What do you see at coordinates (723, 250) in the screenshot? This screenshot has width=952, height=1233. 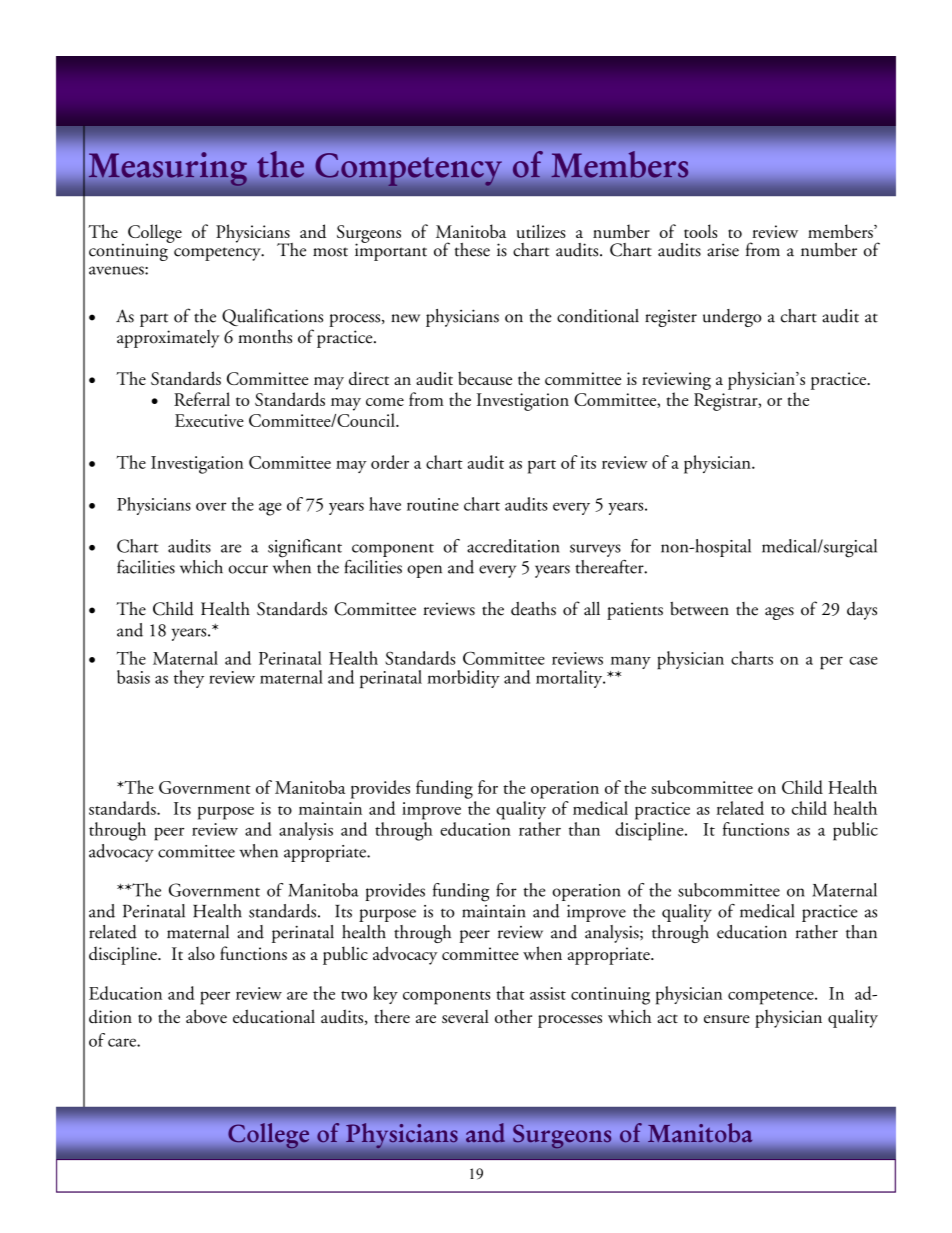 I see `arise` at bounding box center [723, 250].
